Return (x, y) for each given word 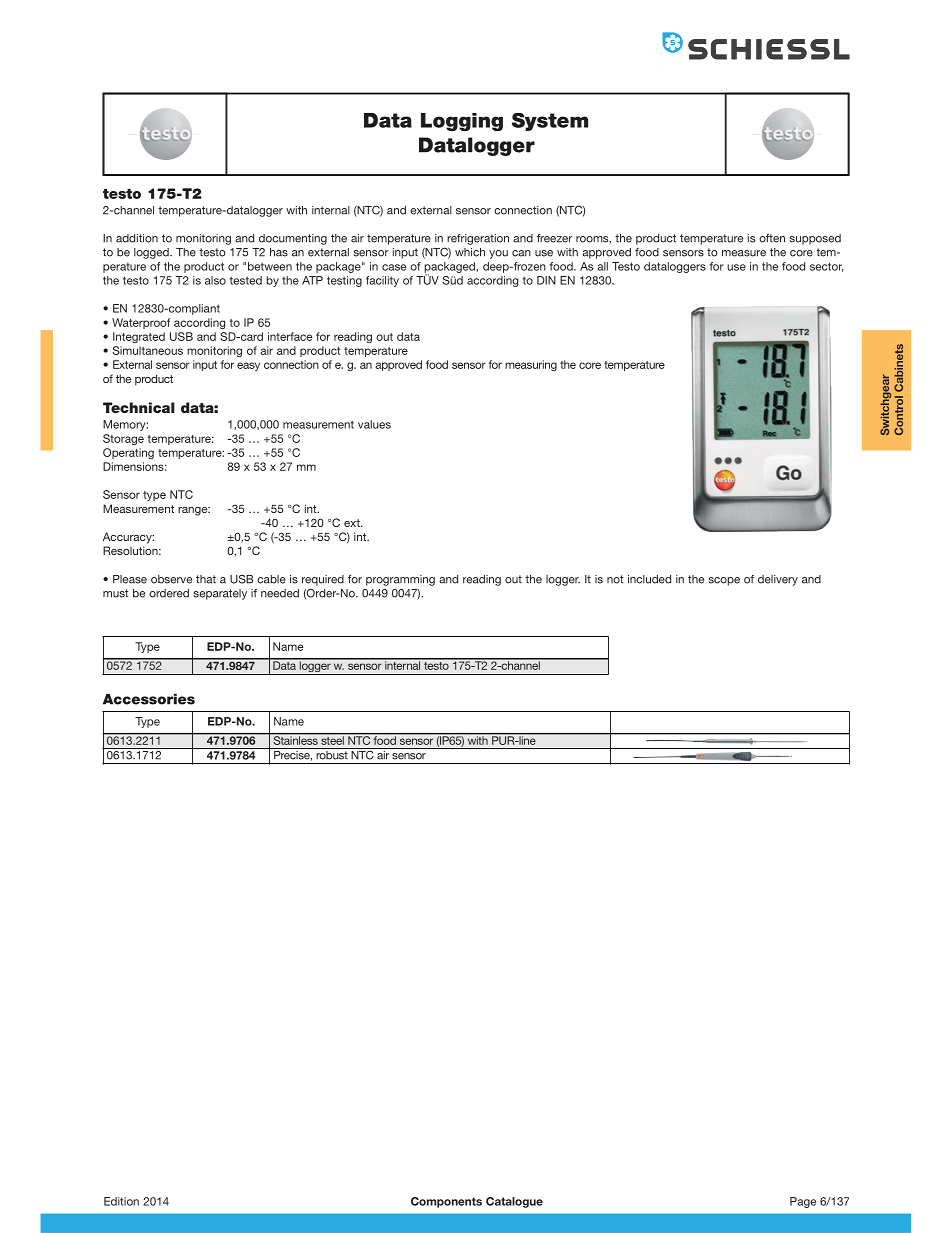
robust (332, 754)
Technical (139, 407)
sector (826, 267)
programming (400, 580)
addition (137, 238)
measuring (531, 365)
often (772, 238)
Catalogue (514, 1202)
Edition (121, 1201)
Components (446, 1202)
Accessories (149, 699)
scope (724, 581)
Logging (462, 122)
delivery (778, 580)
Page (803, 1202)
